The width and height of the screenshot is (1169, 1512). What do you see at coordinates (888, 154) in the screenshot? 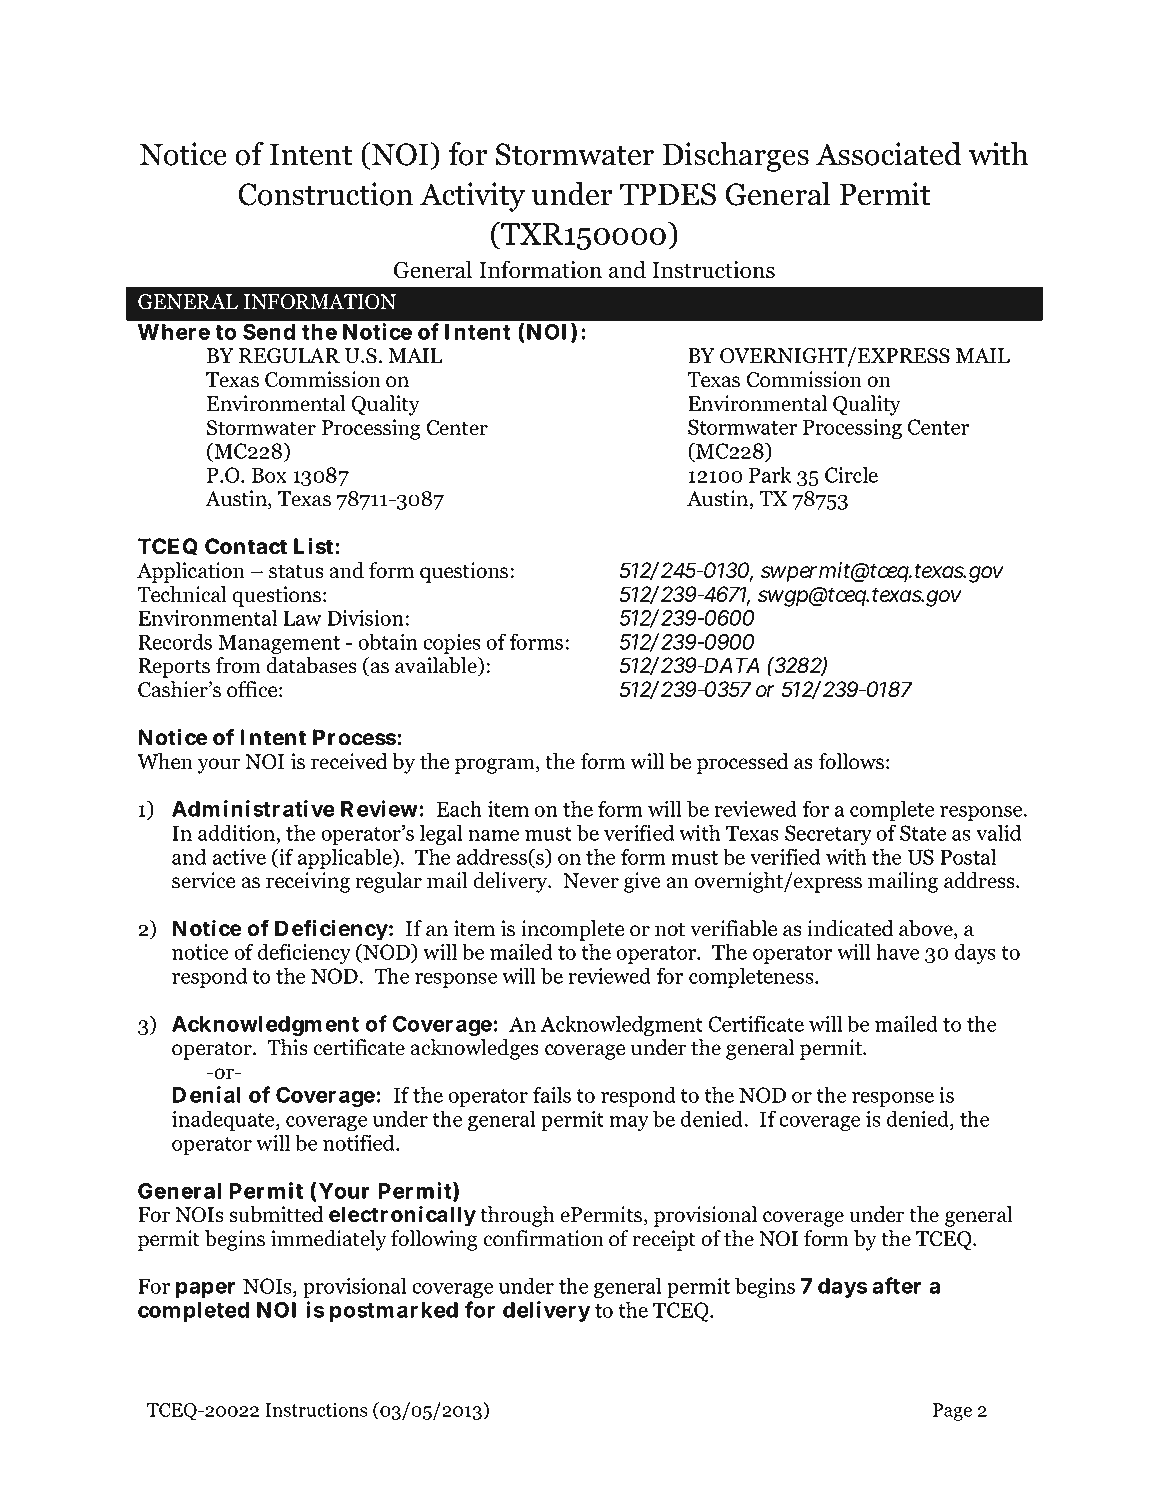
I see `Associated` at bounding box center [888, 154].
